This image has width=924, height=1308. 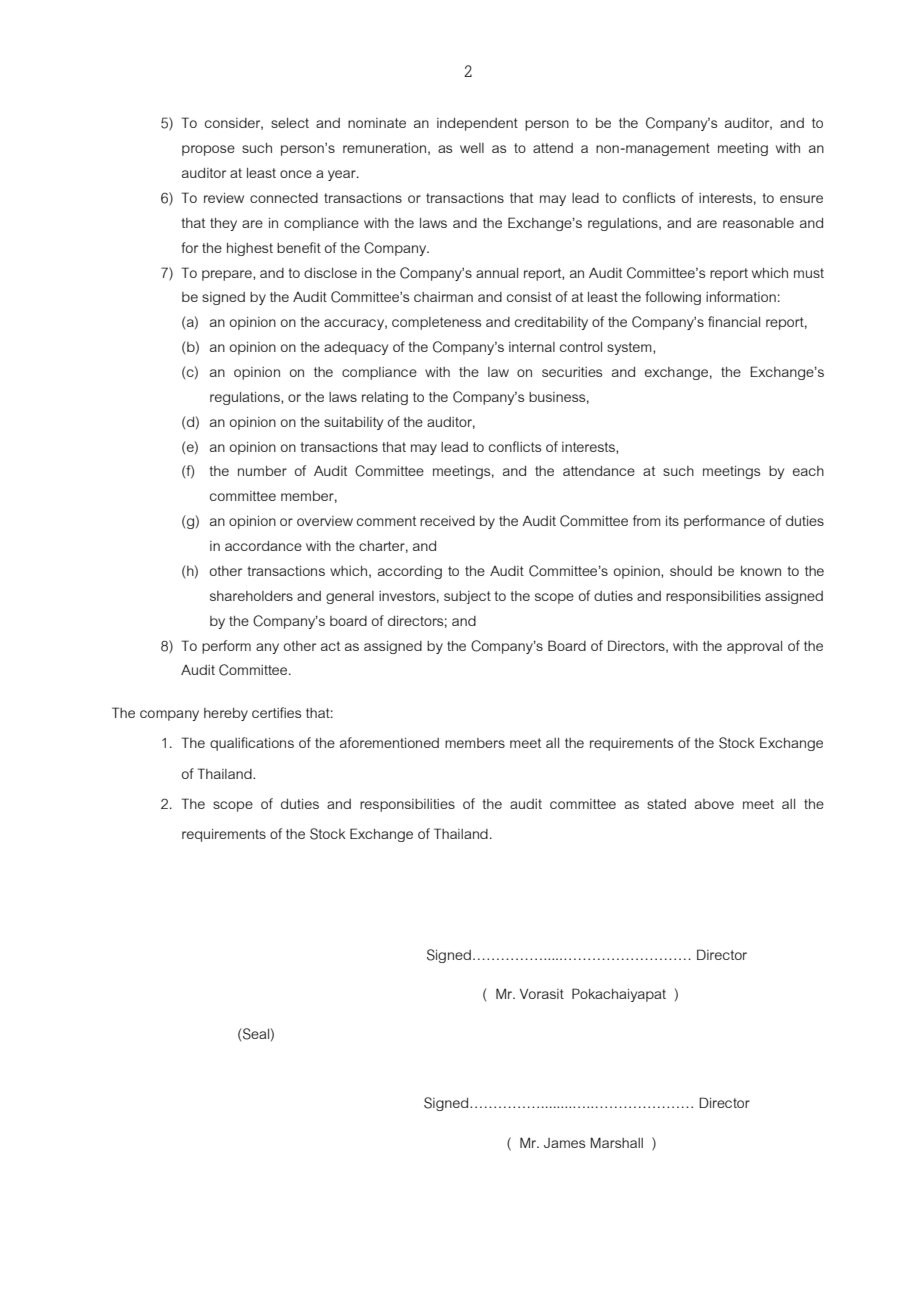 What do you see at coordinates (296, 174) in the image?
I see `once` at bounding box center [296, 174].
